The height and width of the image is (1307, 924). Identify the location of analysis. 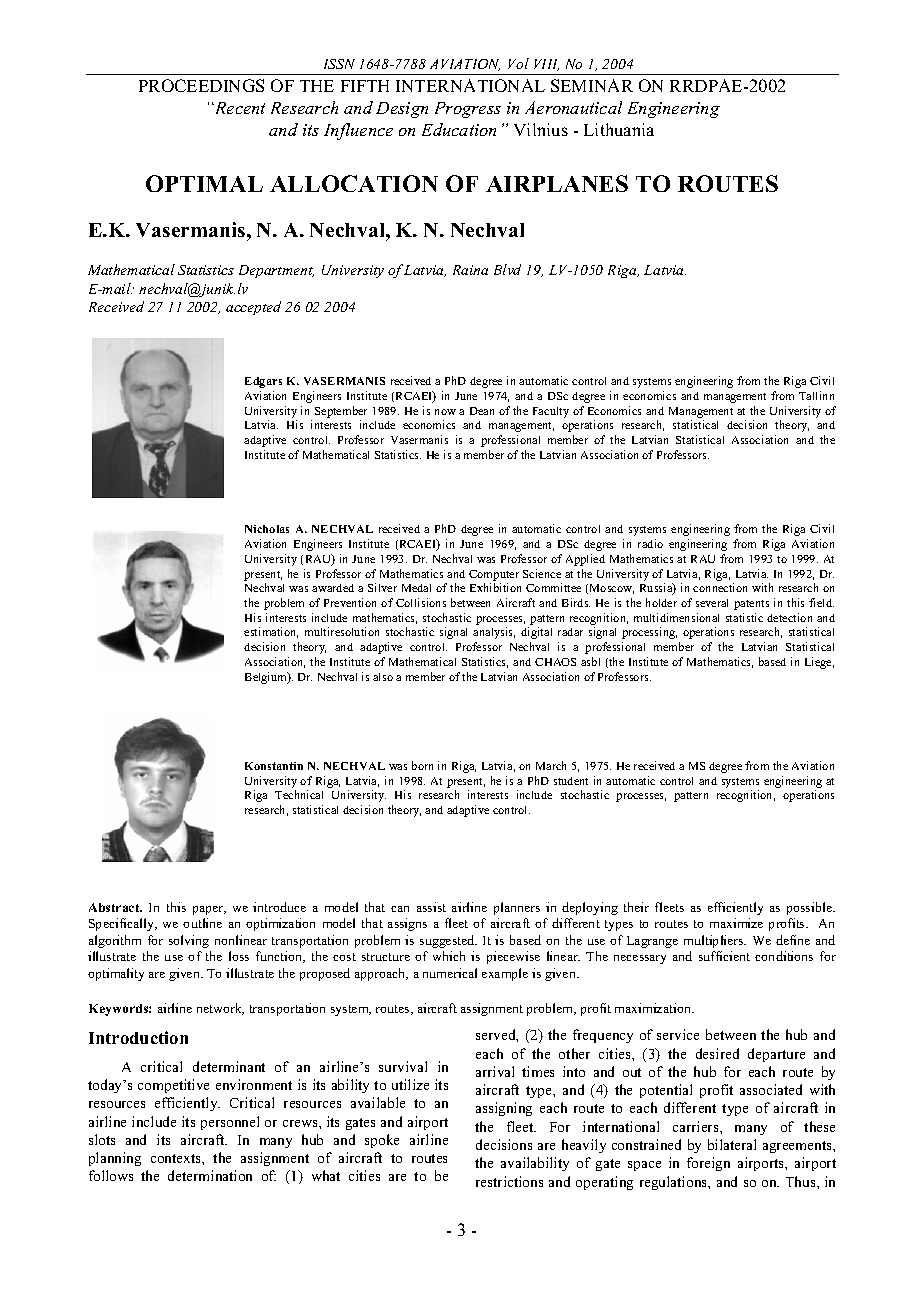
(494, 633).
